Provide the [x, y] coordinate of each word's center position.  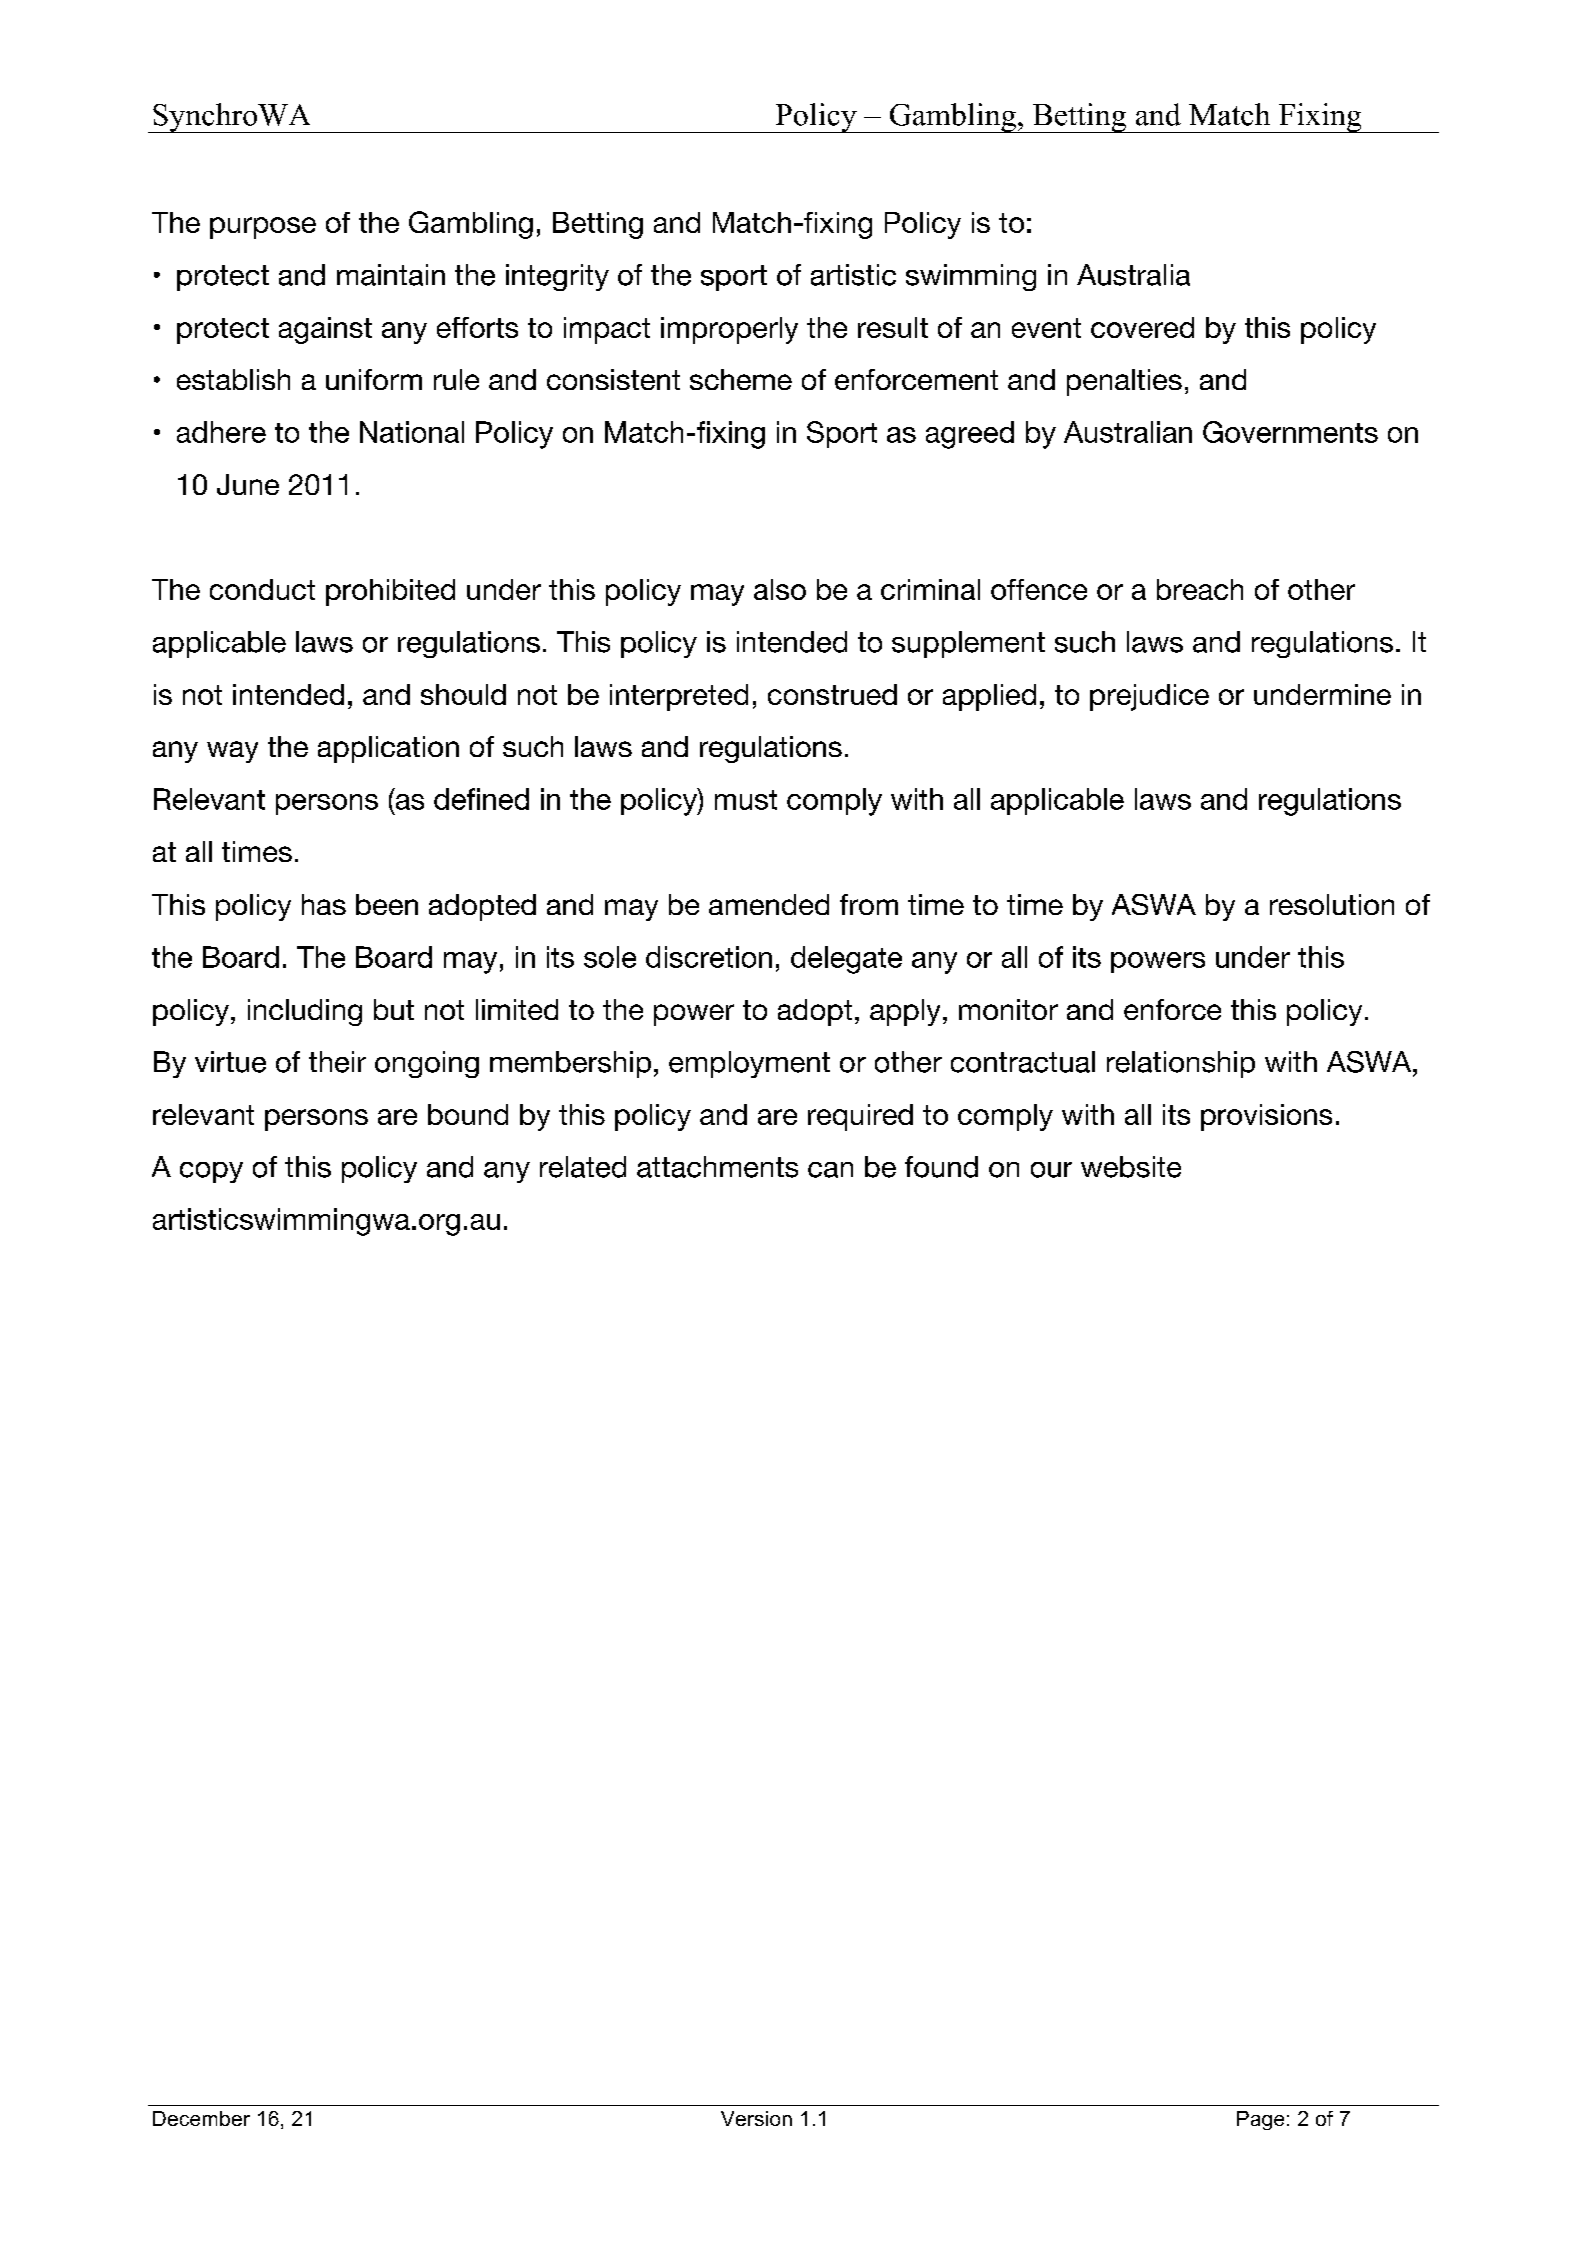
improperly [729, 330]
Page [1260, 2120]
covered [1142, 327]
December [201, 2118]
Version [756, 2118]
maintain [391, 275]
